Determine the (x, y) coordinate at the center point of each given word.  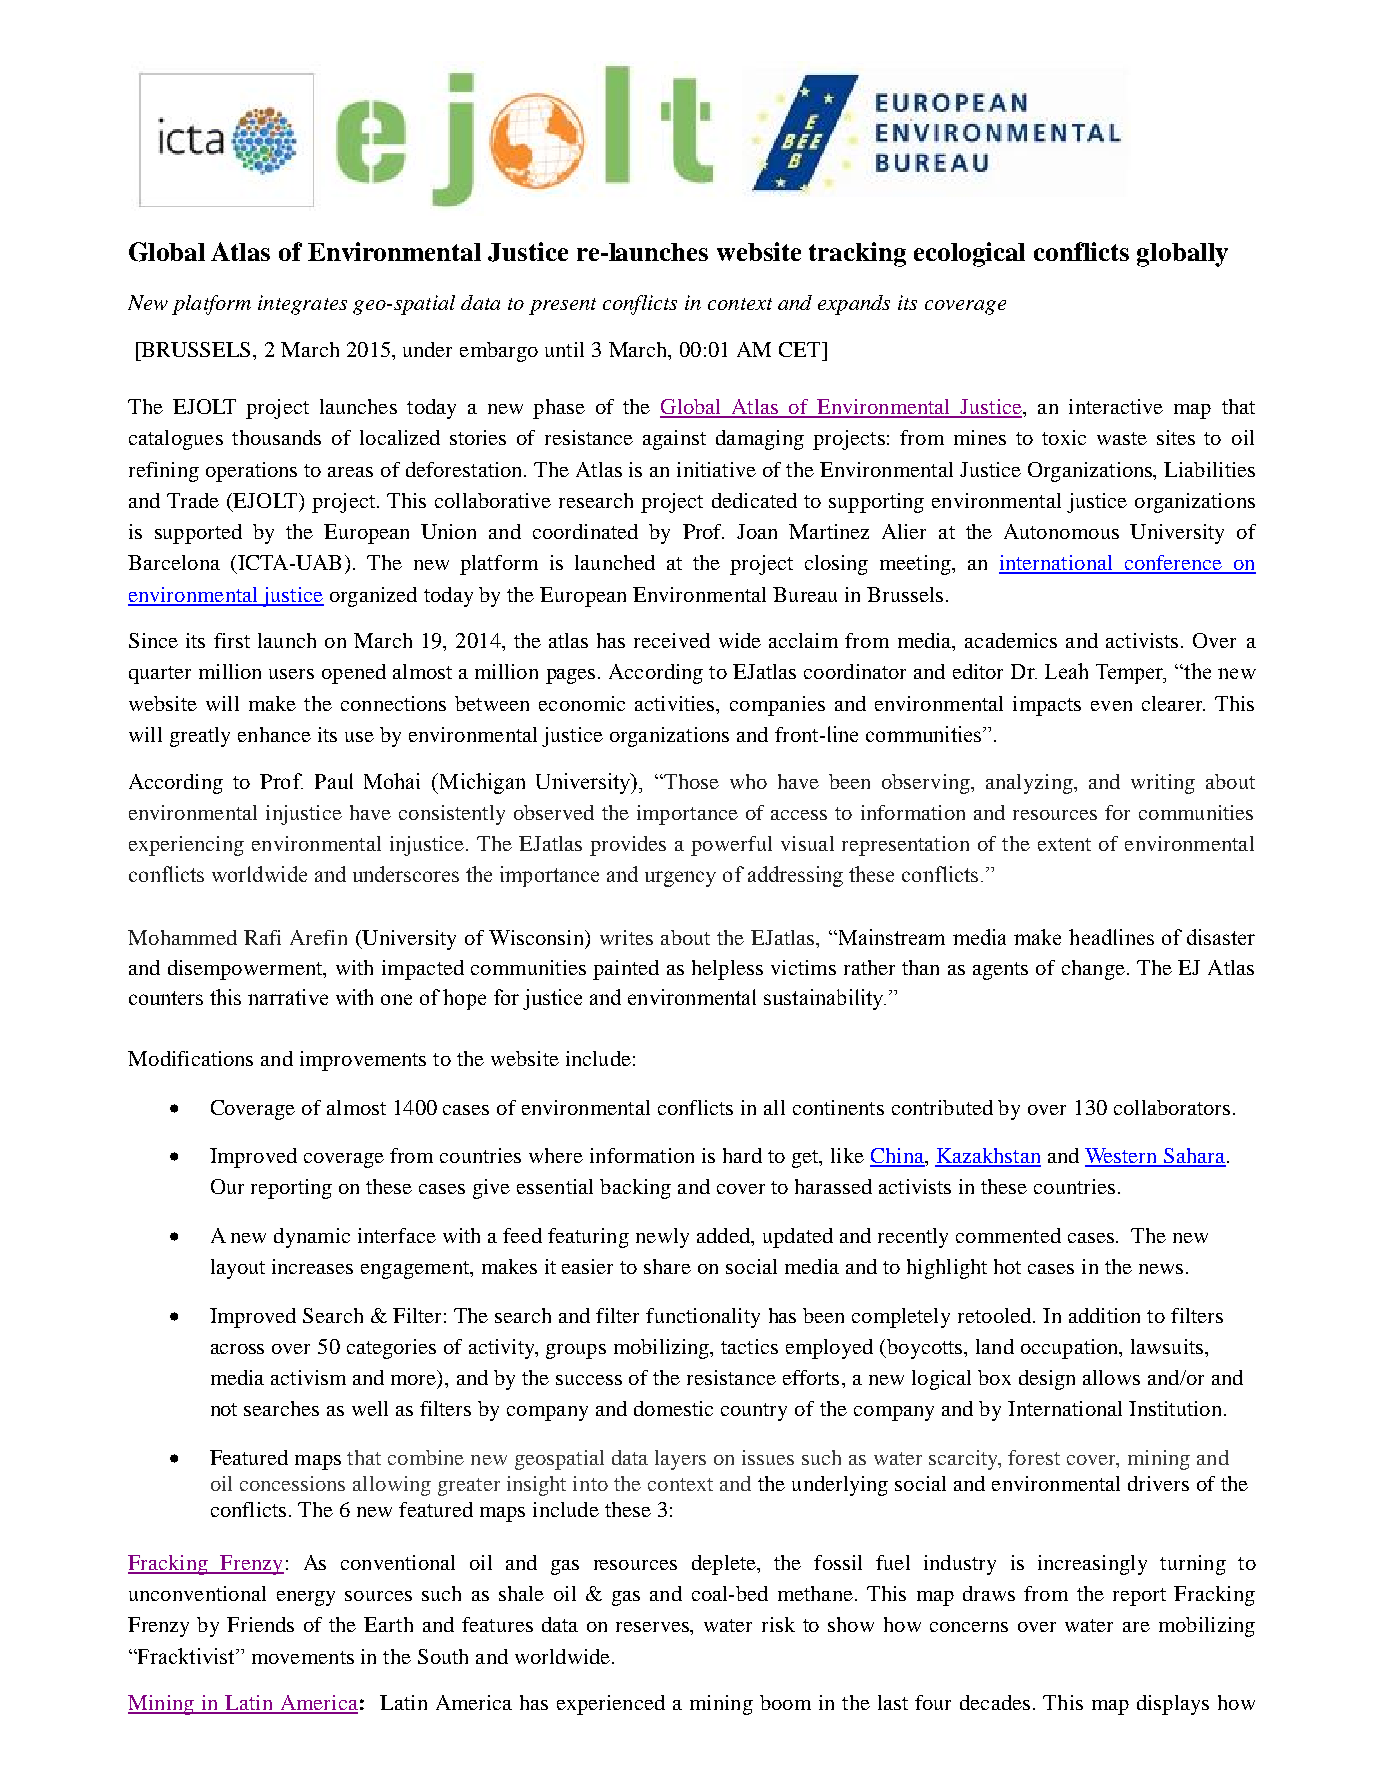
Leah (1066, 671)
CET (801, 349)
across (237, 1349)
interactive (1116, 406)
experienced (611, 1705)
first (232, 640)
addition (1104, 1315)
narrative (288, 997)
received (672, 640)
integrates (302, 305)
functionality (703, 1318)
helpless (727, 970)
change (1093, 970)
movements (303, 1657)
